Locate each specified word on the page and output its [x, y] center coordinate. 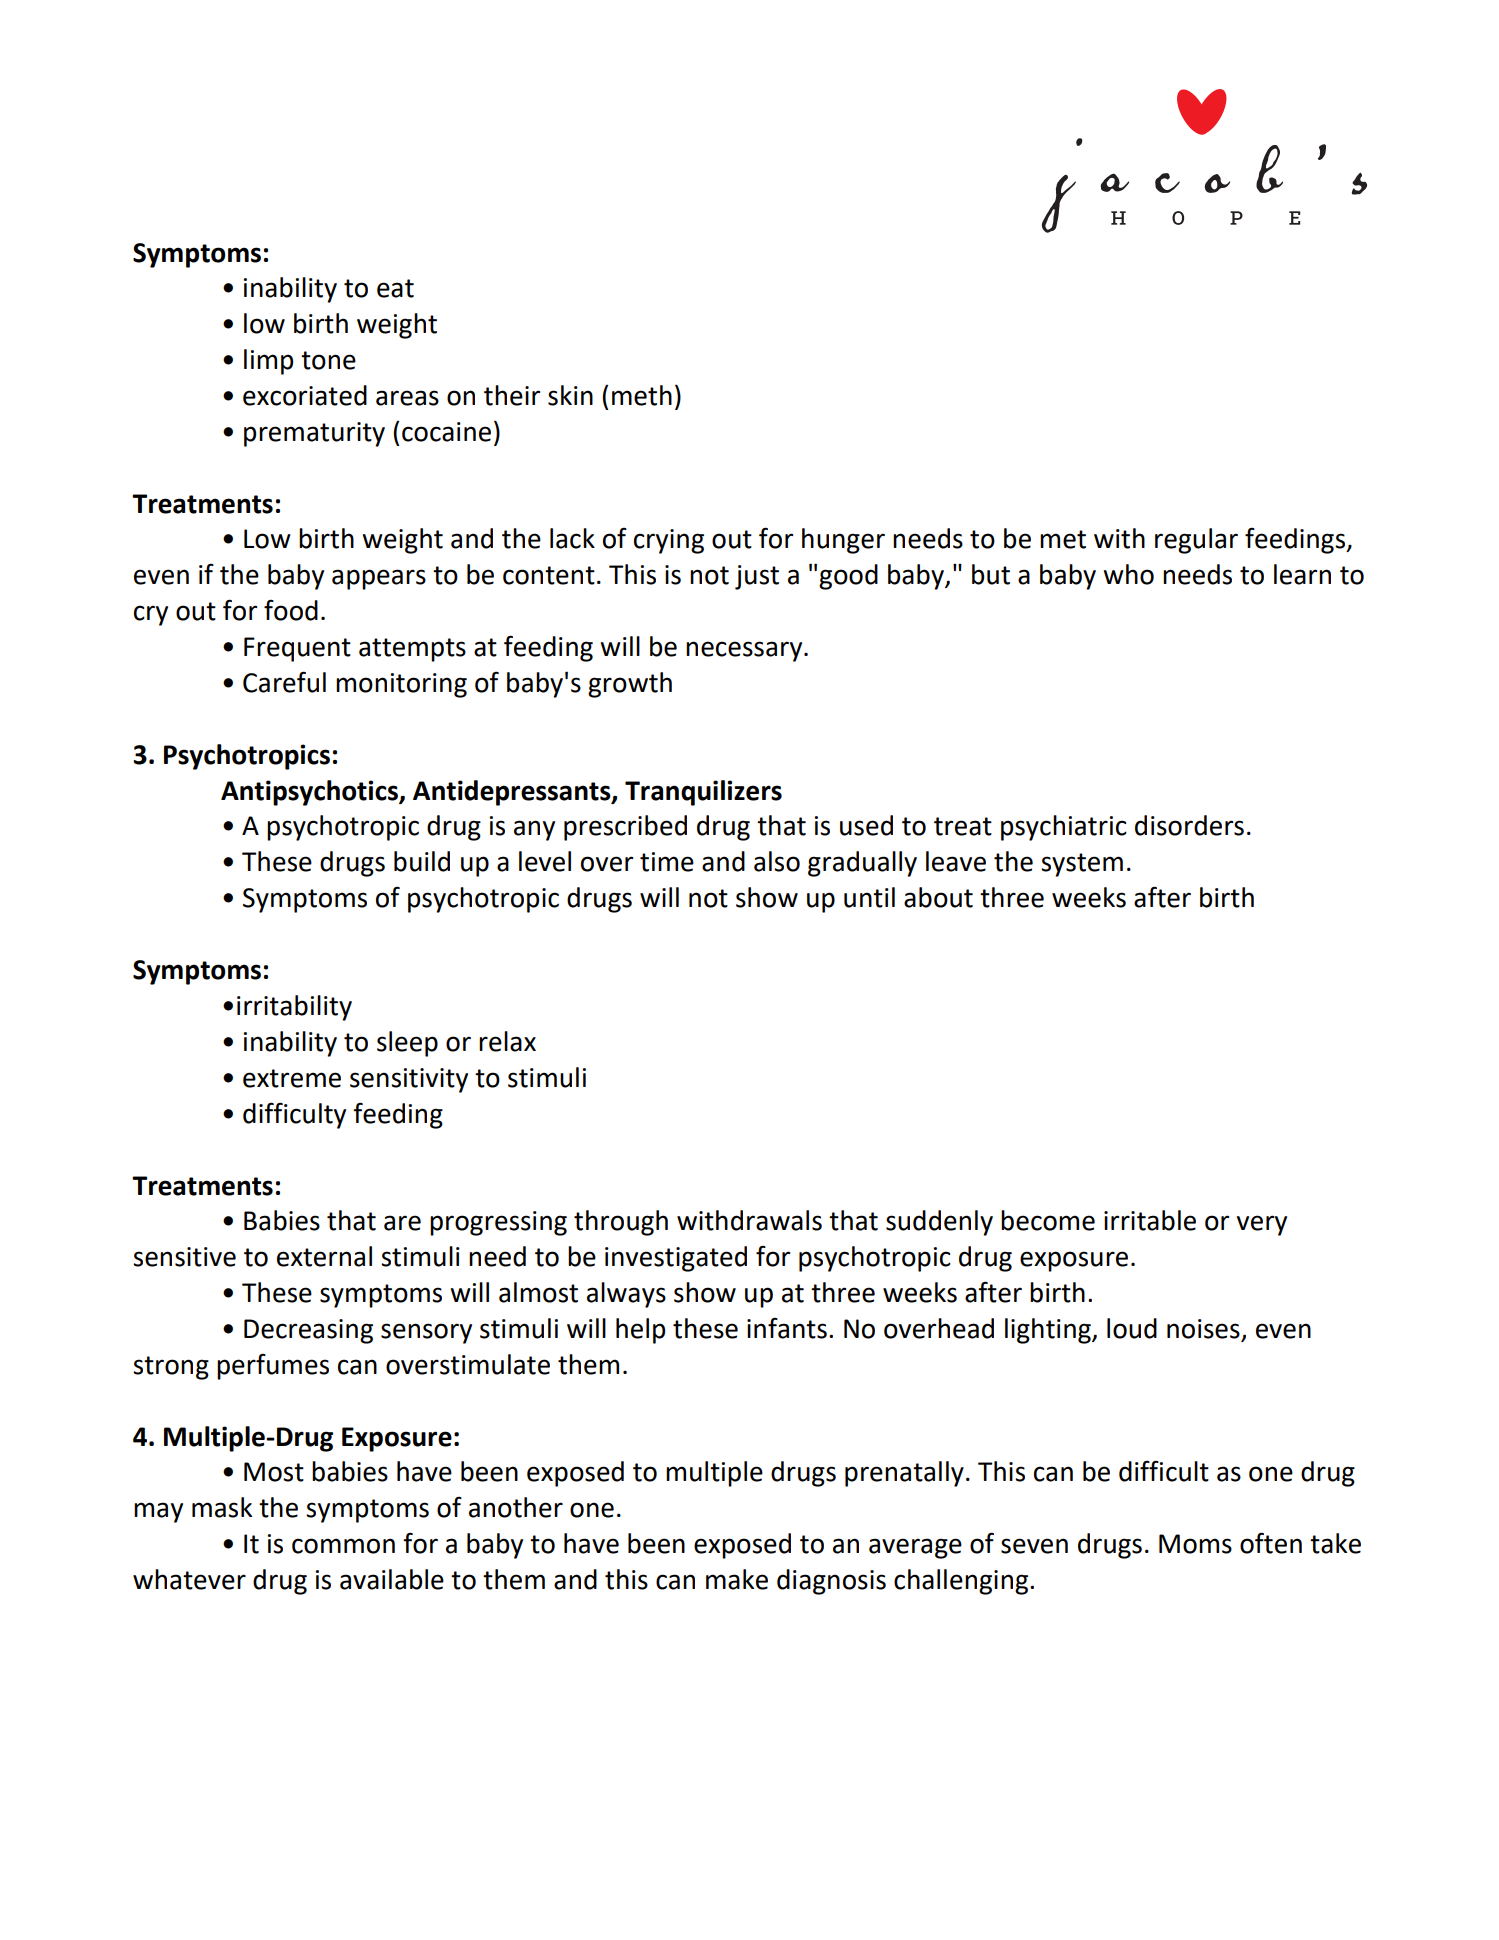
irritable [1150, 1220]
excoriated [305, 395]
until [869, 897]
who [1128, 574]
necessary [745, 651]
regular [1196, 541]
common [343, 1546]
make [737, 1579]
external [324, 1256]
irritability [294, 1008]
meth [642, 395]
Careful [284, 682]
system [1082, 865]
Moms [1195, 1544]
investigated [676, 1259]
